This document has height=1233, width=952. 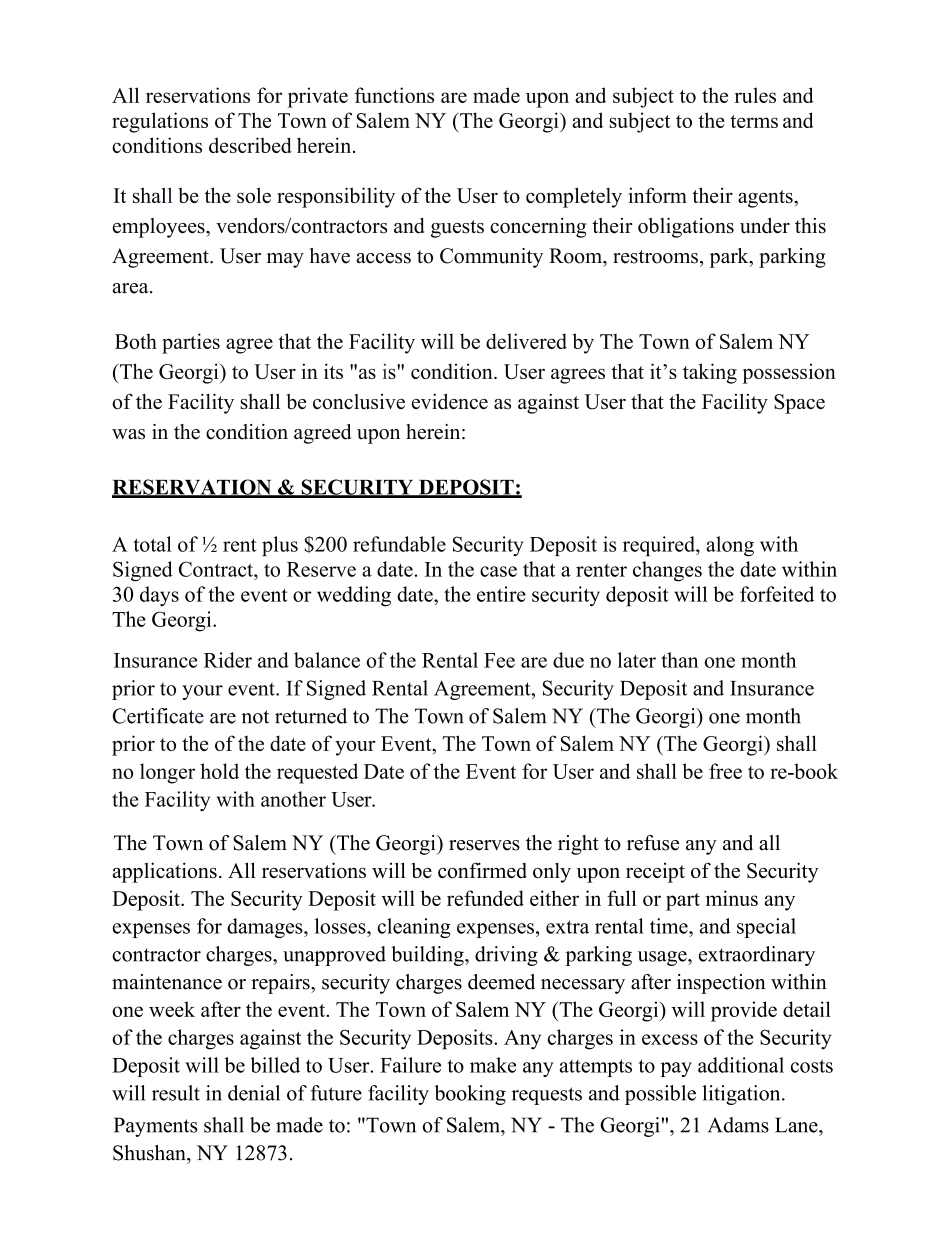 I want to click on entire, so click(x=501, y=594).
